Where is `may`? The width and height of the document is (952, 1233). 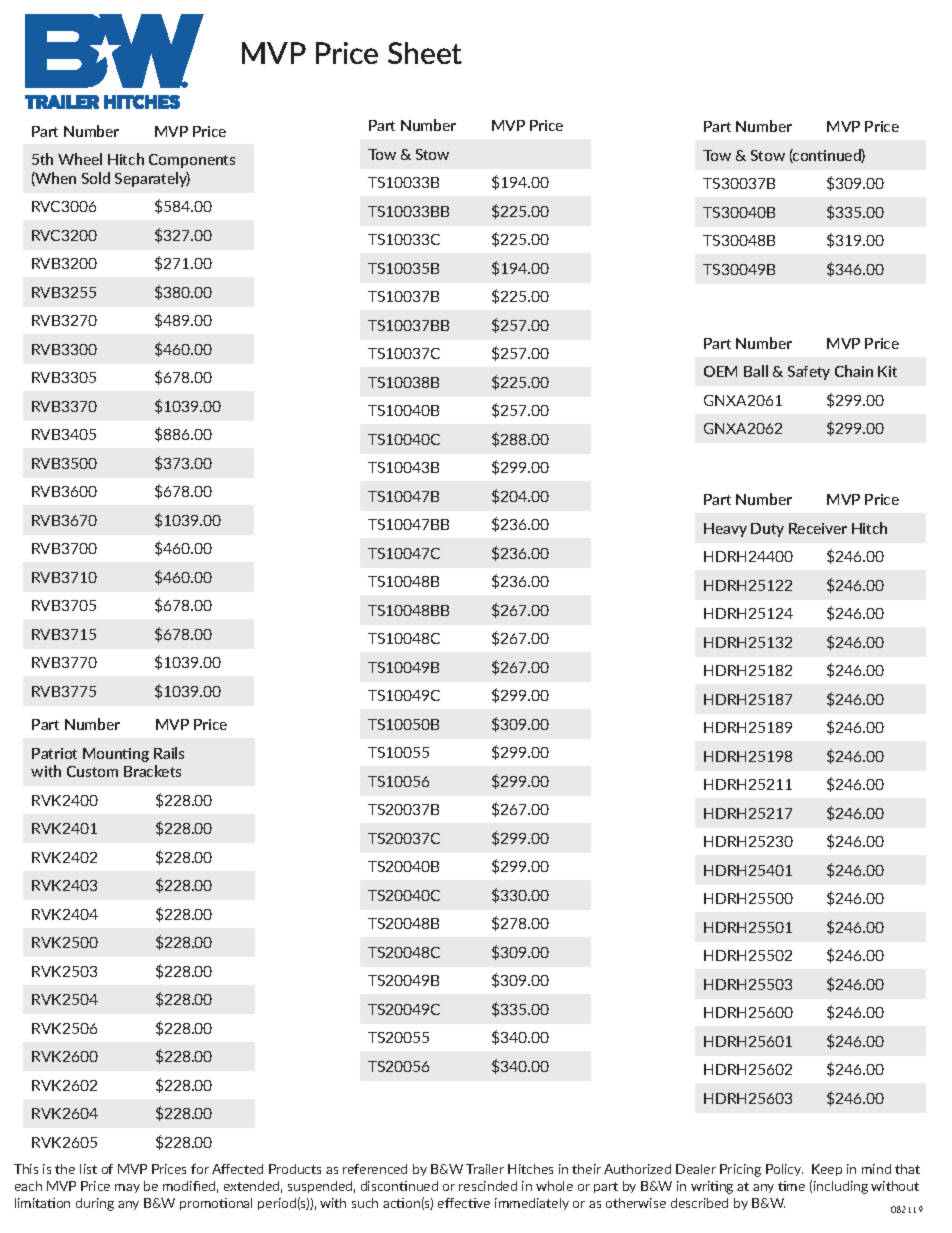 may is located at coordinates (127, 1188).
